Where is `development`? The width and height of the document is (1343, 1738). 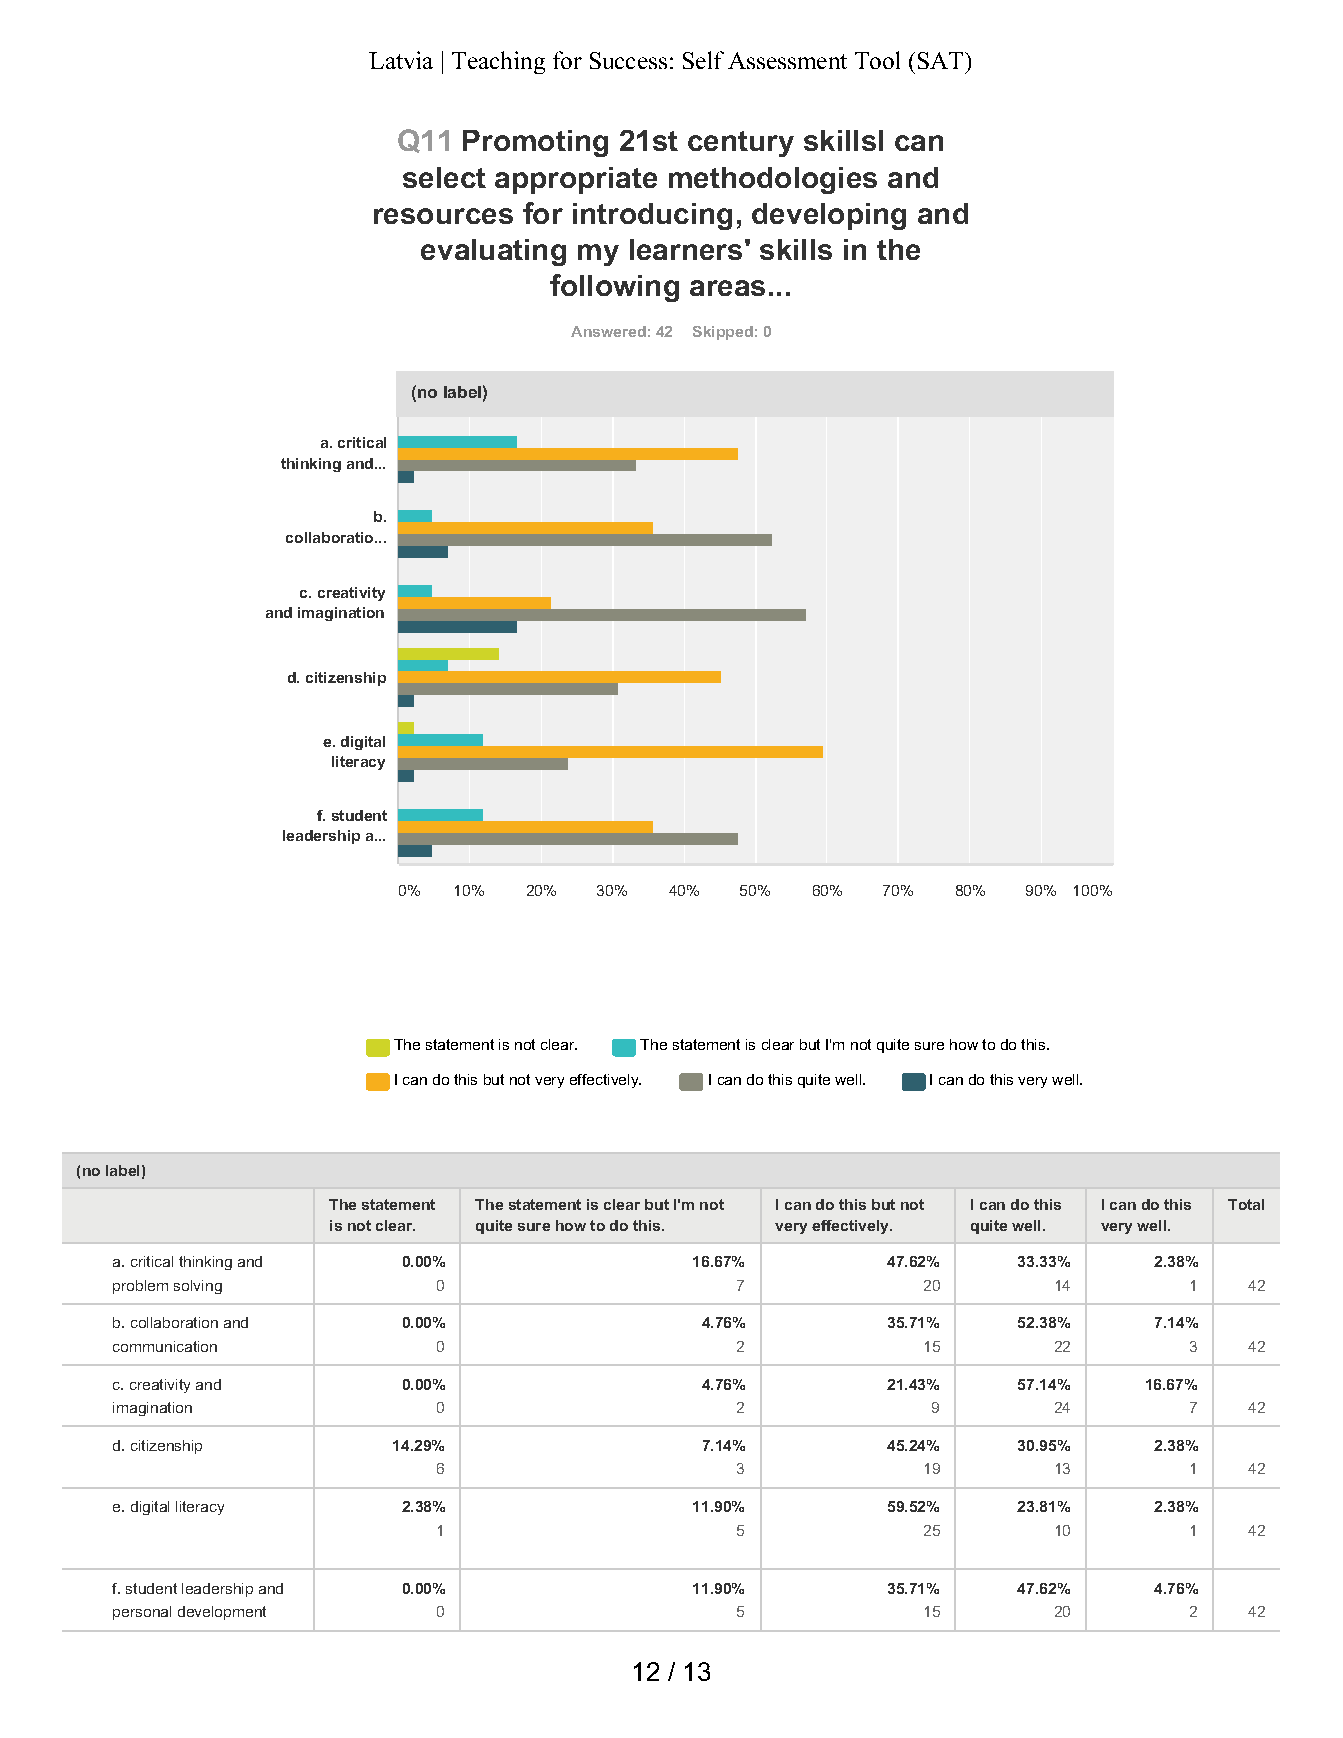 development is located at coordinates (222, 1613).
